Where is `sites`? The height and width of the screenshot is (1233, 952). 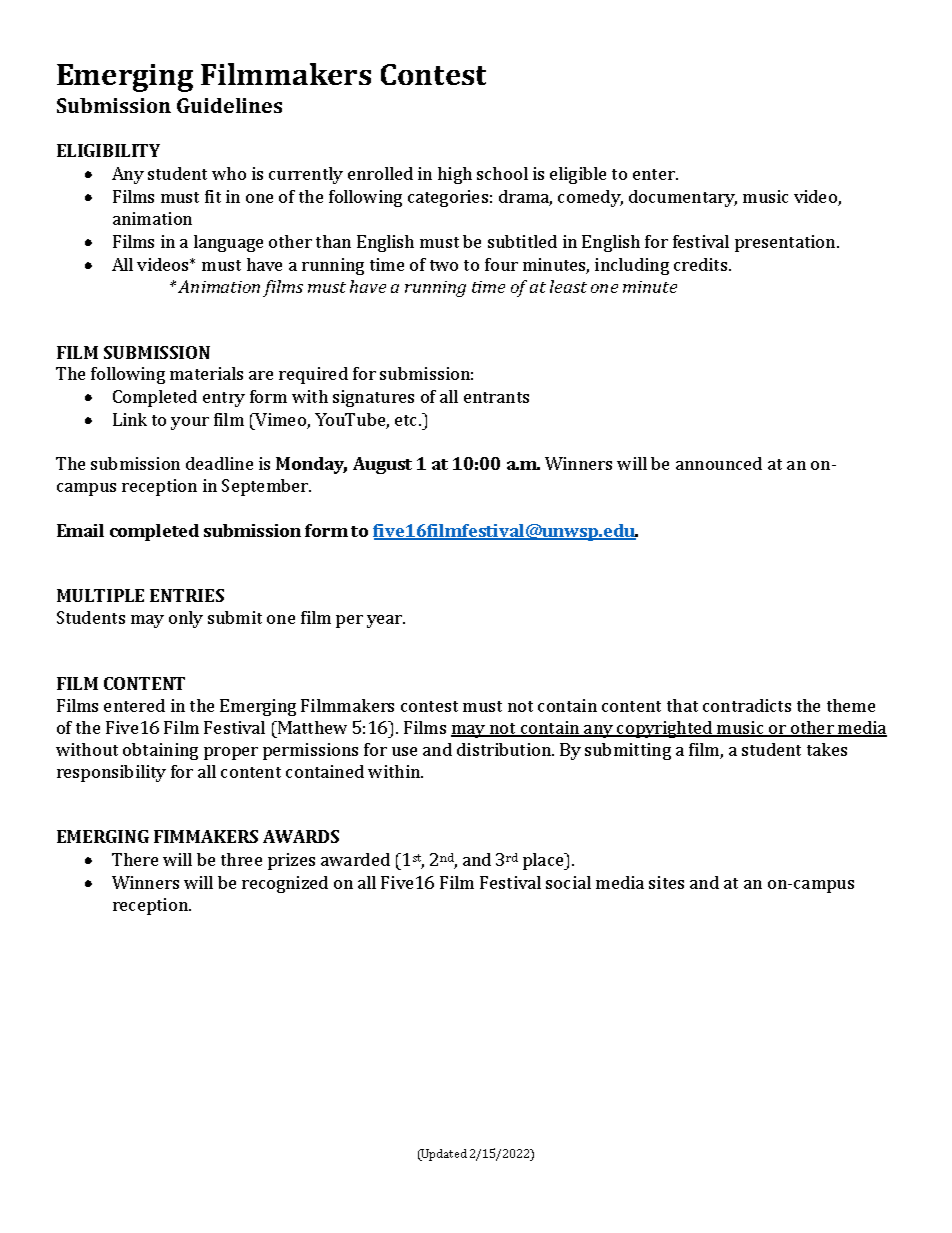 sites is located at coordinates (666, 882).
